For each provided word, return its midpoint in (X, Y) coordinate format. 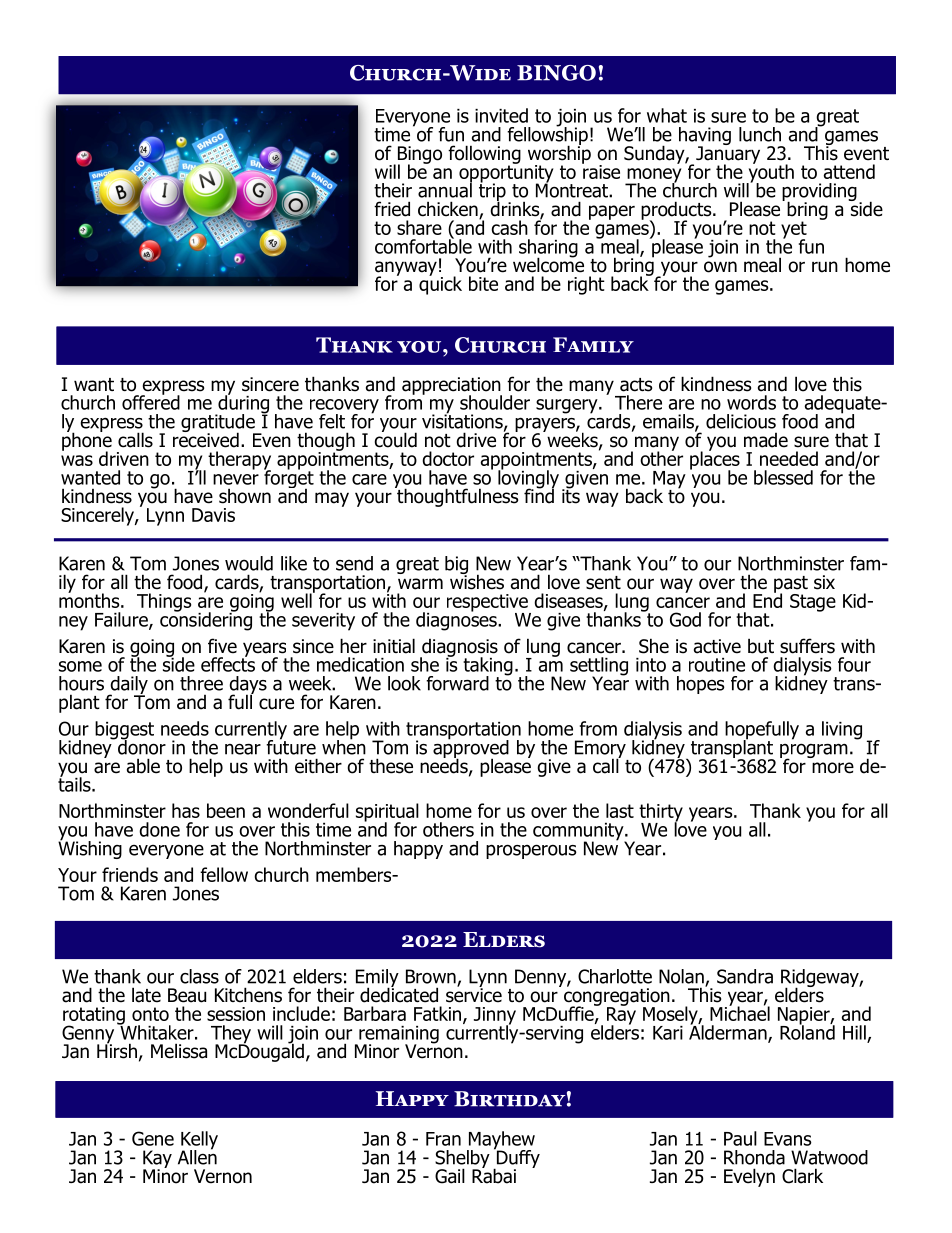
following (484, 155)
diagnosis (459, 649)
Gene (153, 1138)
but (761, 646)
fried (392, 209)
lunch (760, 134)
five (222, 646)
